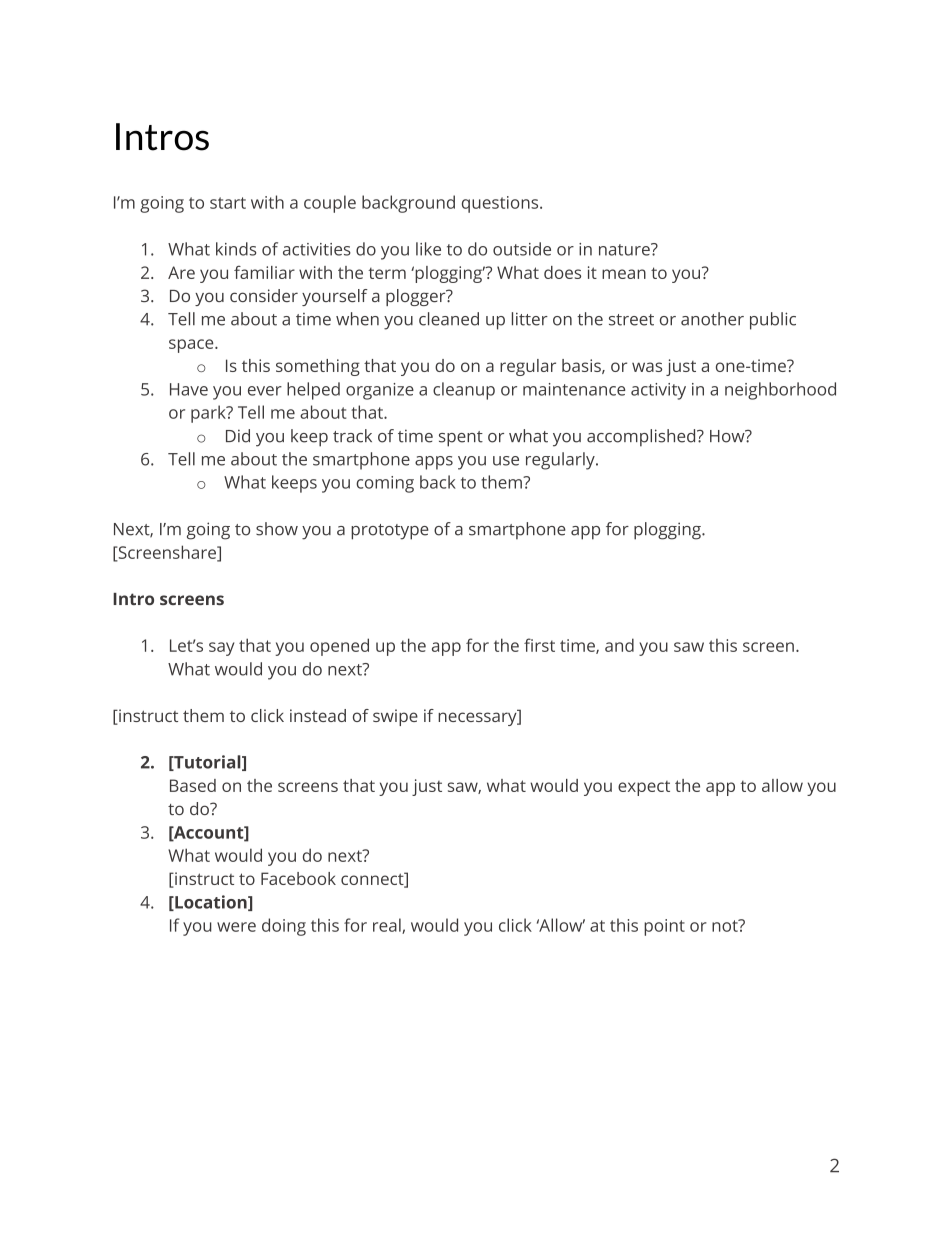 Image resolution: width=952 pixels, height=1233 pixels. I want to click on cleanup, so click(464, 391).
